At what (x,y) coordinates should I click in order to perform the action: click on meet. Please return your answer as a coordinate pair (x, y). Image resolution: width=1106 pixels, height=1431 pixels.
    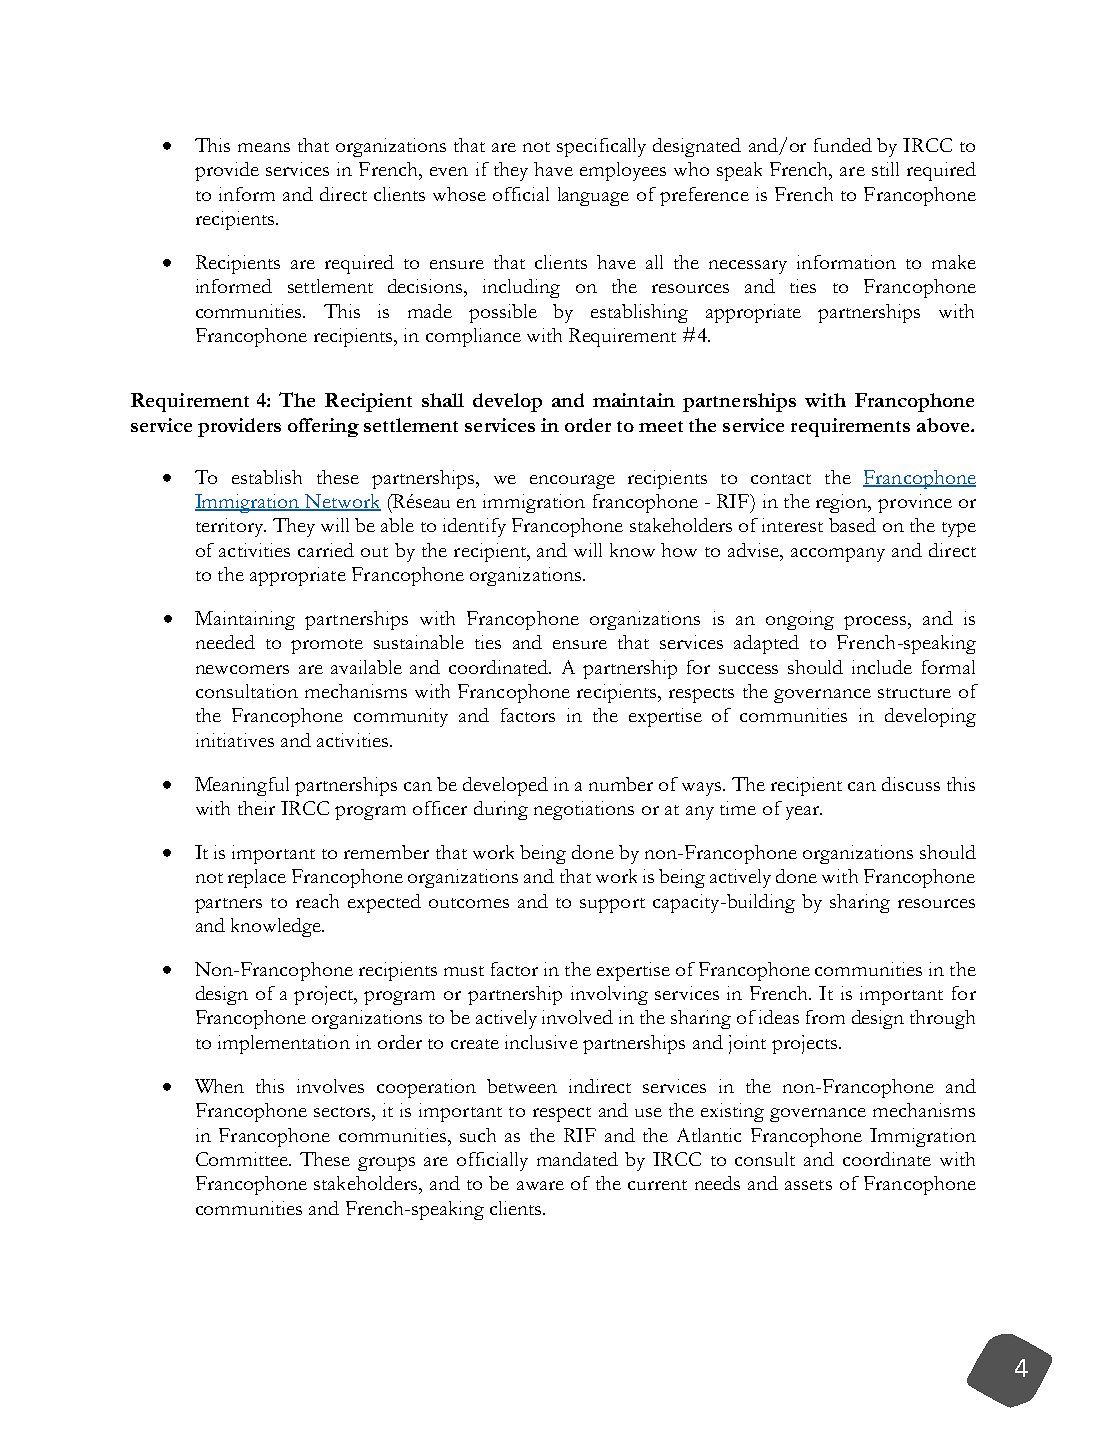
    Looking at the image, I should click on (661, 426).
